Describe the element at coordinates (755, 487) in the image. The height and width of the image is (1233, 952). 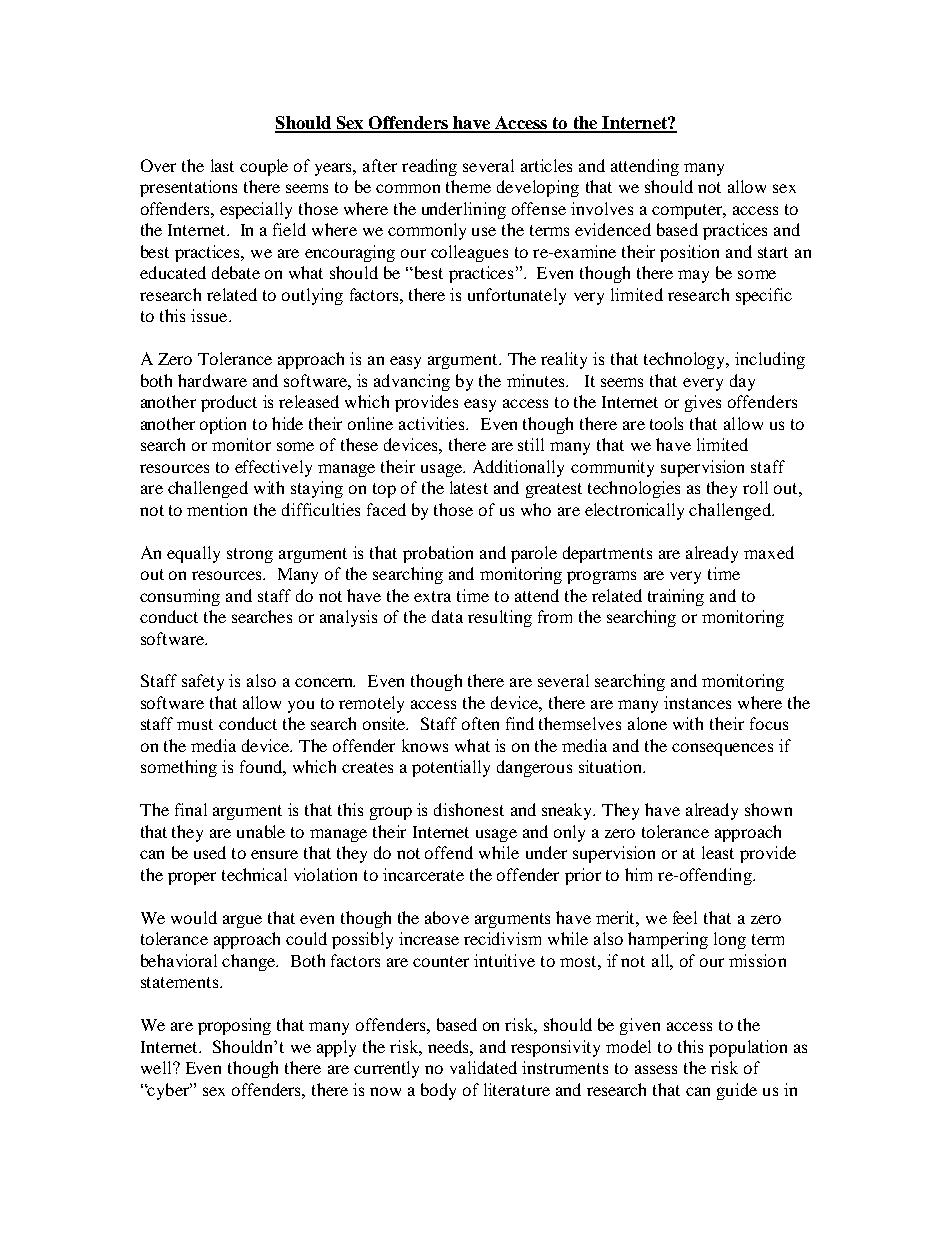
I see `roll` at that location.
